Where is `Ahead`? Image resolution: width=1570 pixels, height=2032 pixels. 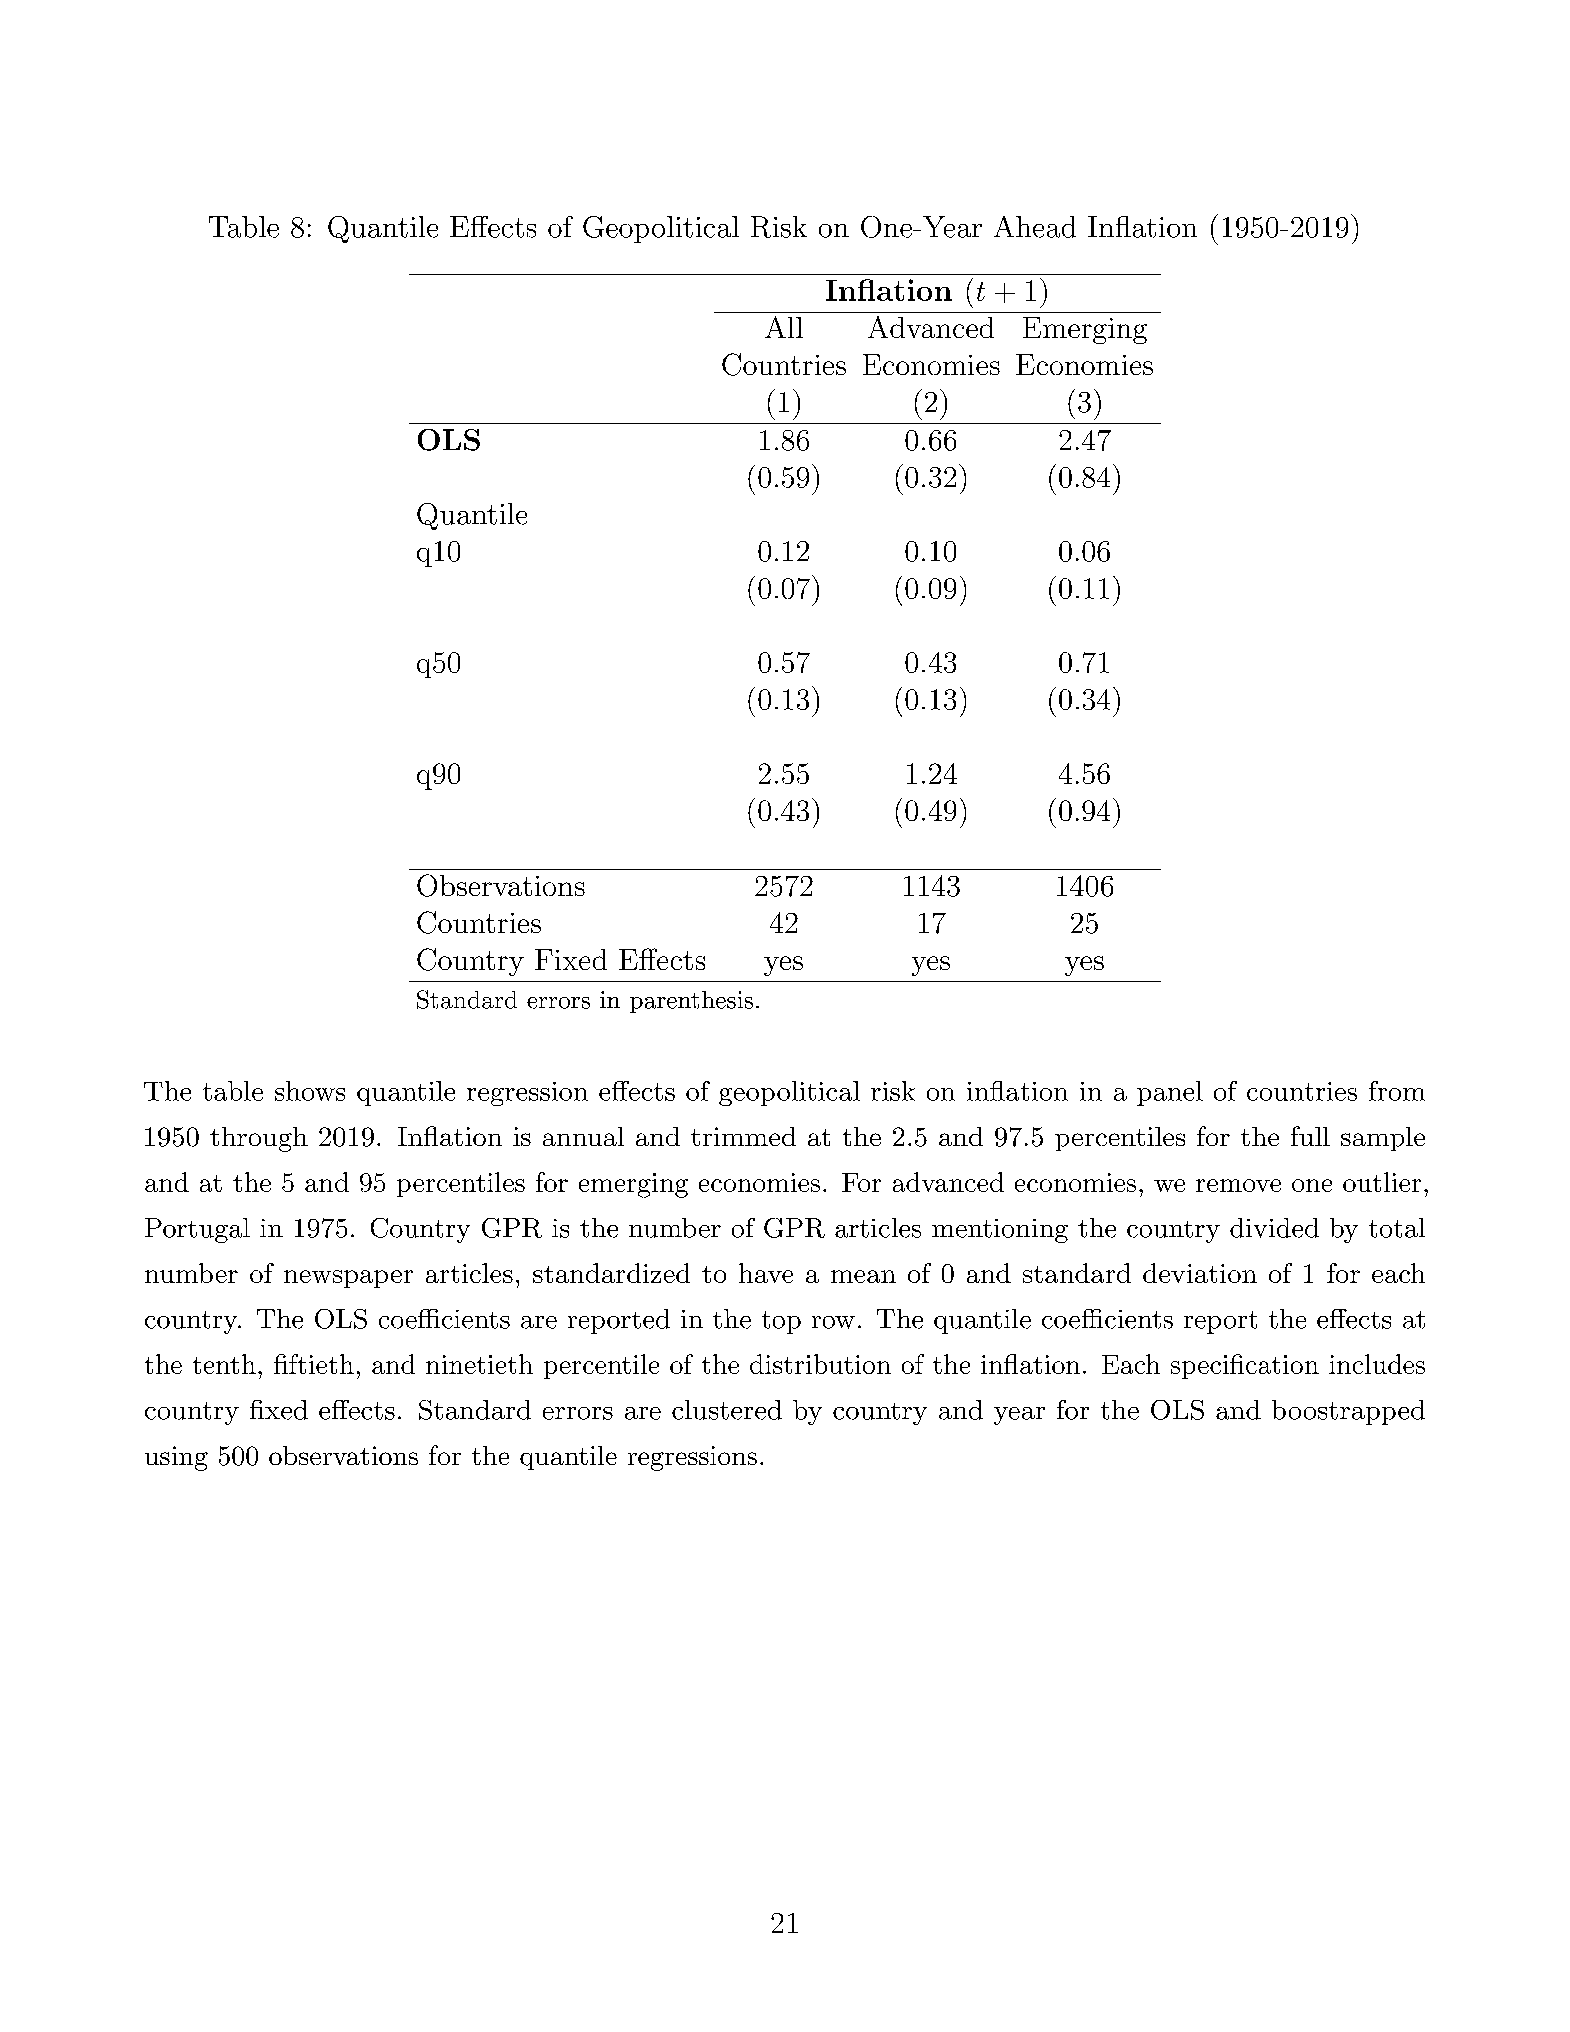
Ahead is located at coordinates (1035, 227).
